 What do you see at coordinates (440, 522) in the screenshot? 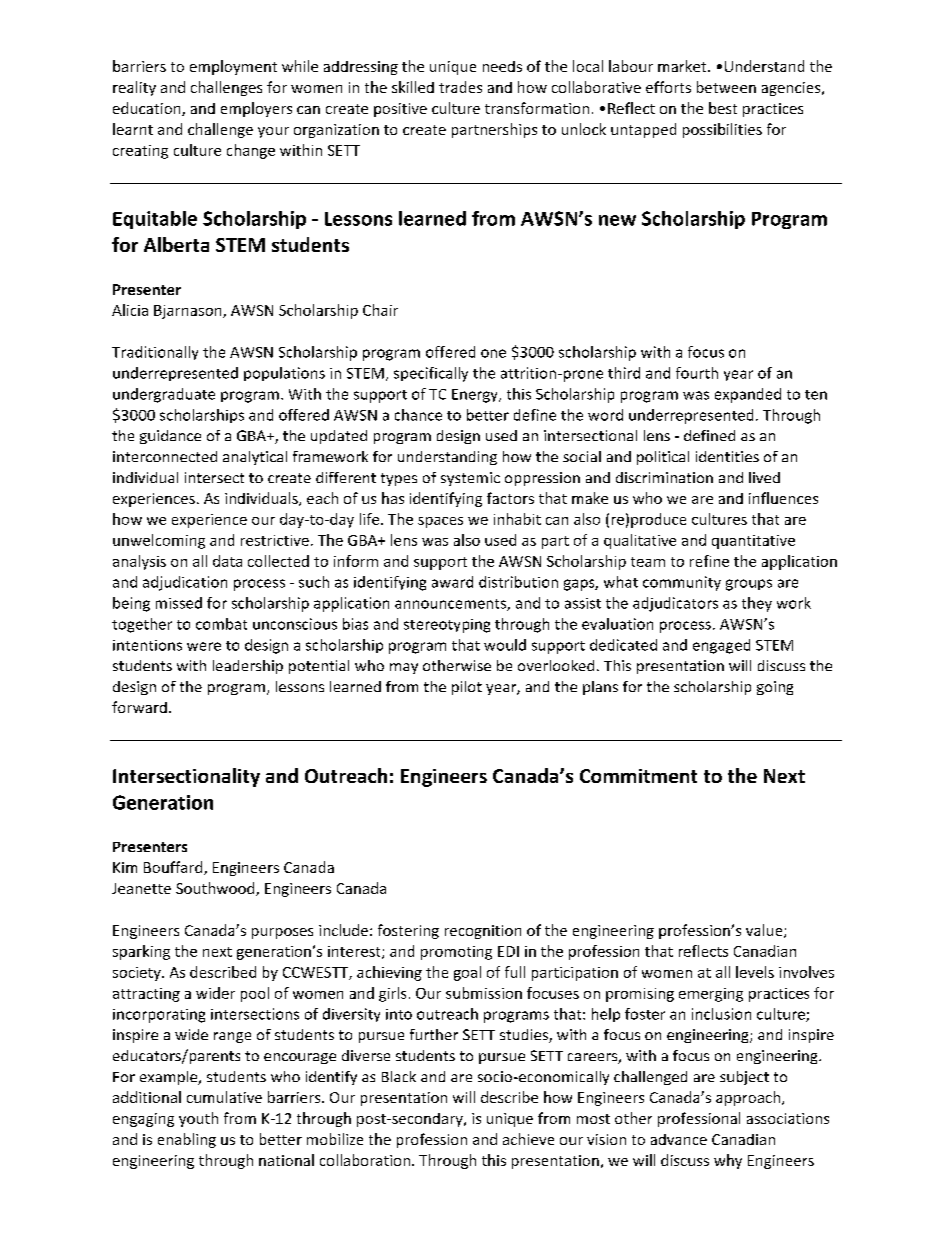
I see `spaces` at bounding box center [440, 522].
